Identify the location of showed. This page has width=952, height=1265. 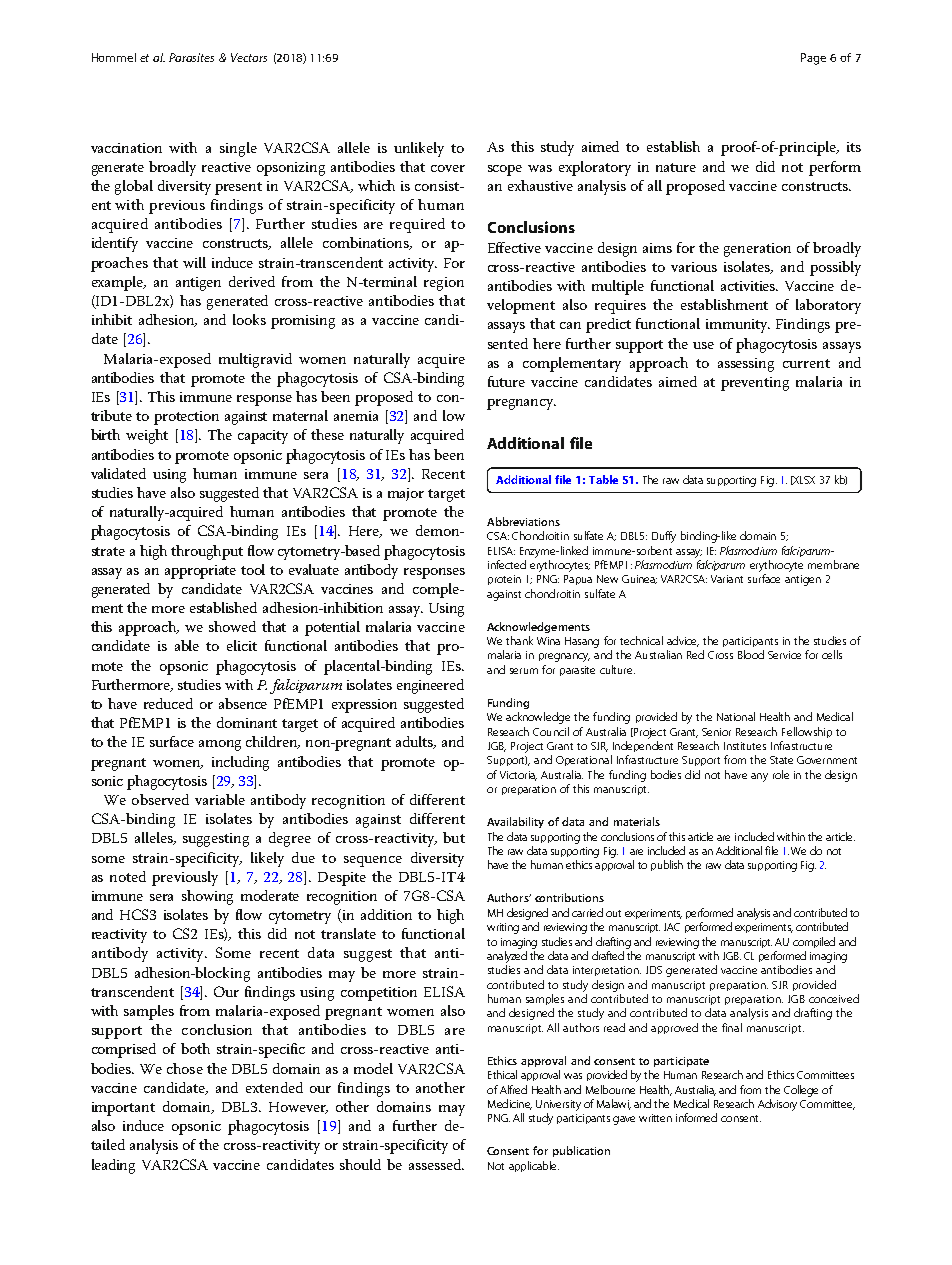
(232, 626).
